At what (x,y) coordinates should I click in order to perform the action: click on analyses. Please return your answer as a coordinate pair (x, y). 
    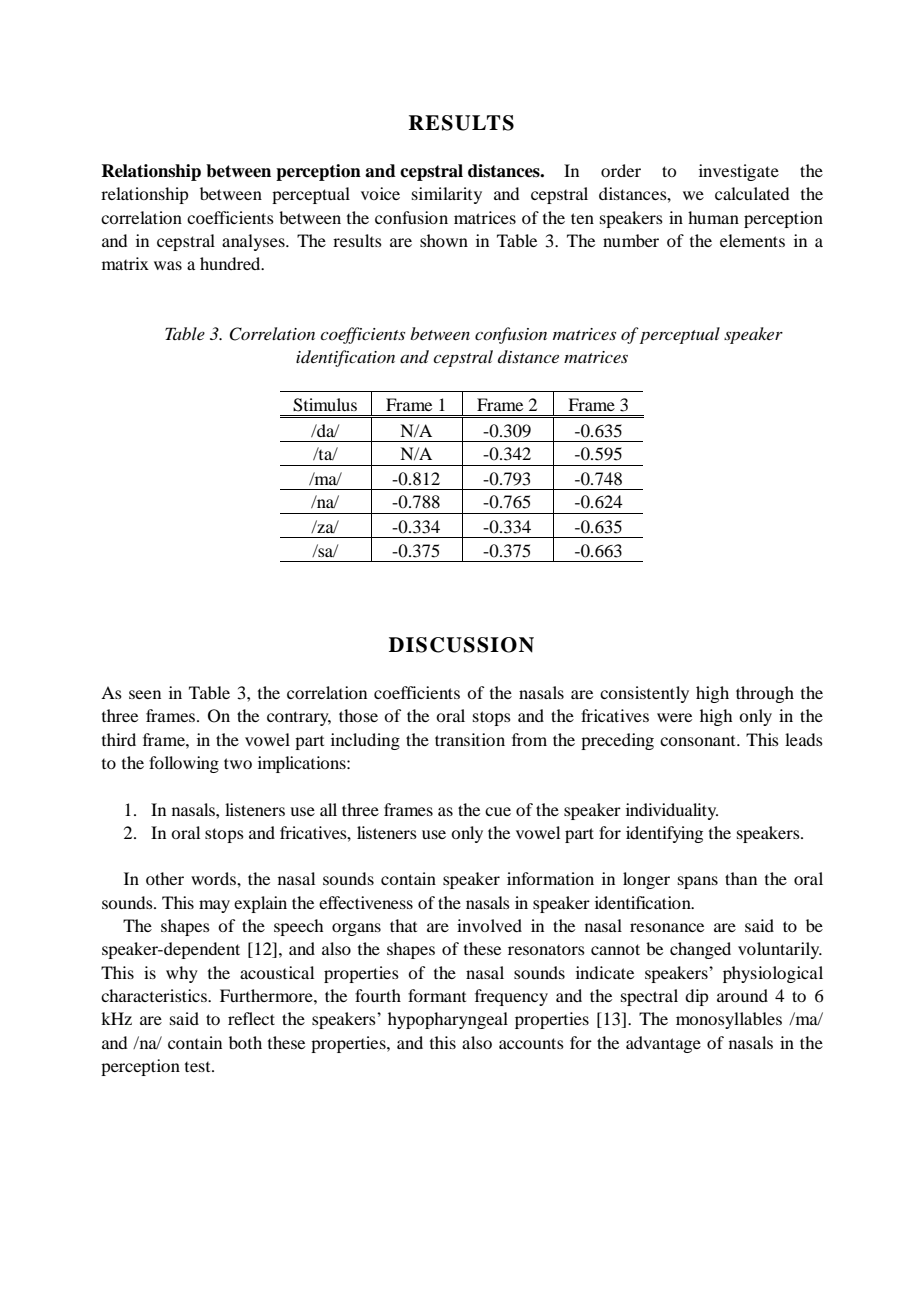
    Looking at the image, I should click on (254, 242).
